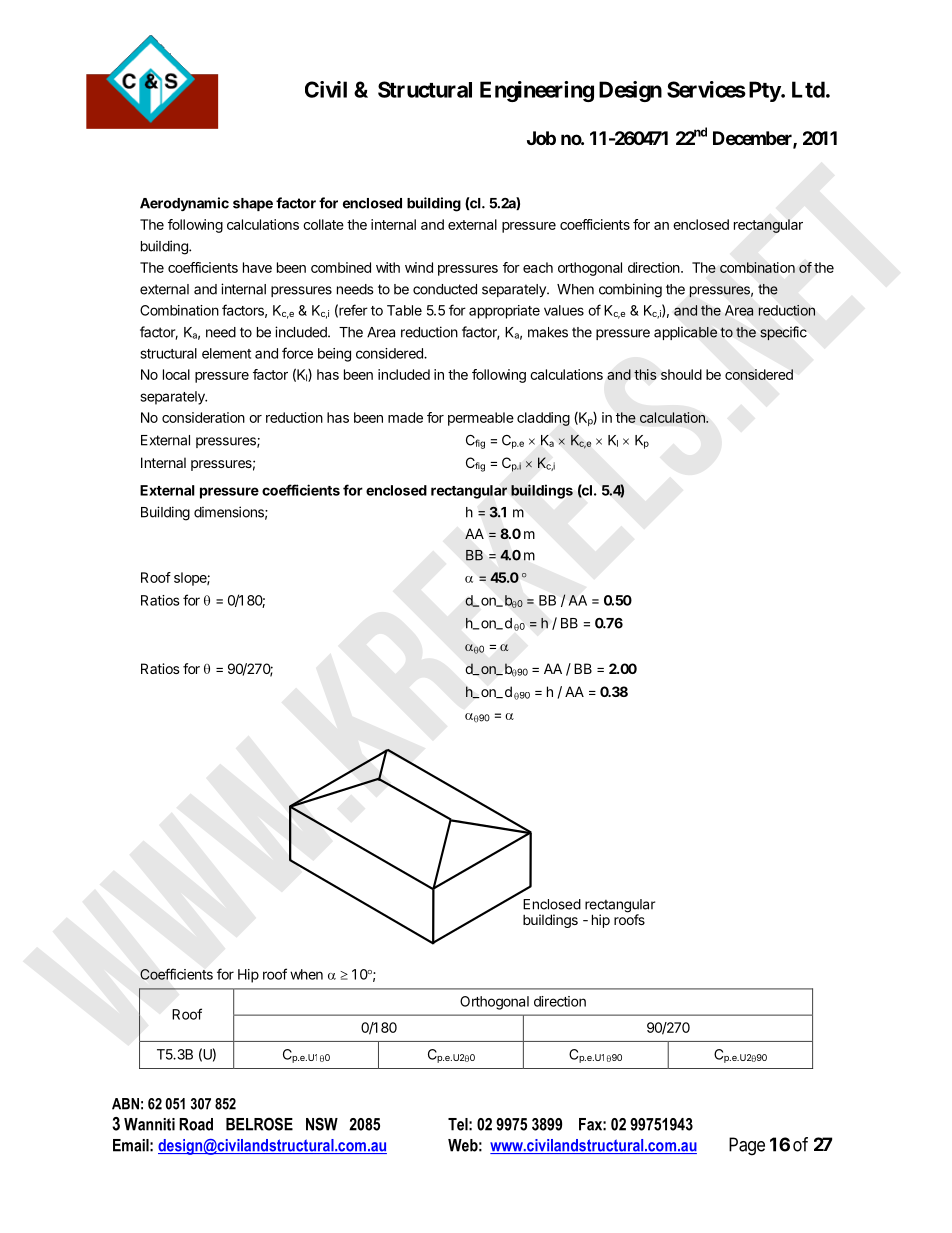 The image size is (952, 1233). What do you see at coordinates (184, 204) in the image?
I see `Aerodynamic` at bounding box center [184, 204].
